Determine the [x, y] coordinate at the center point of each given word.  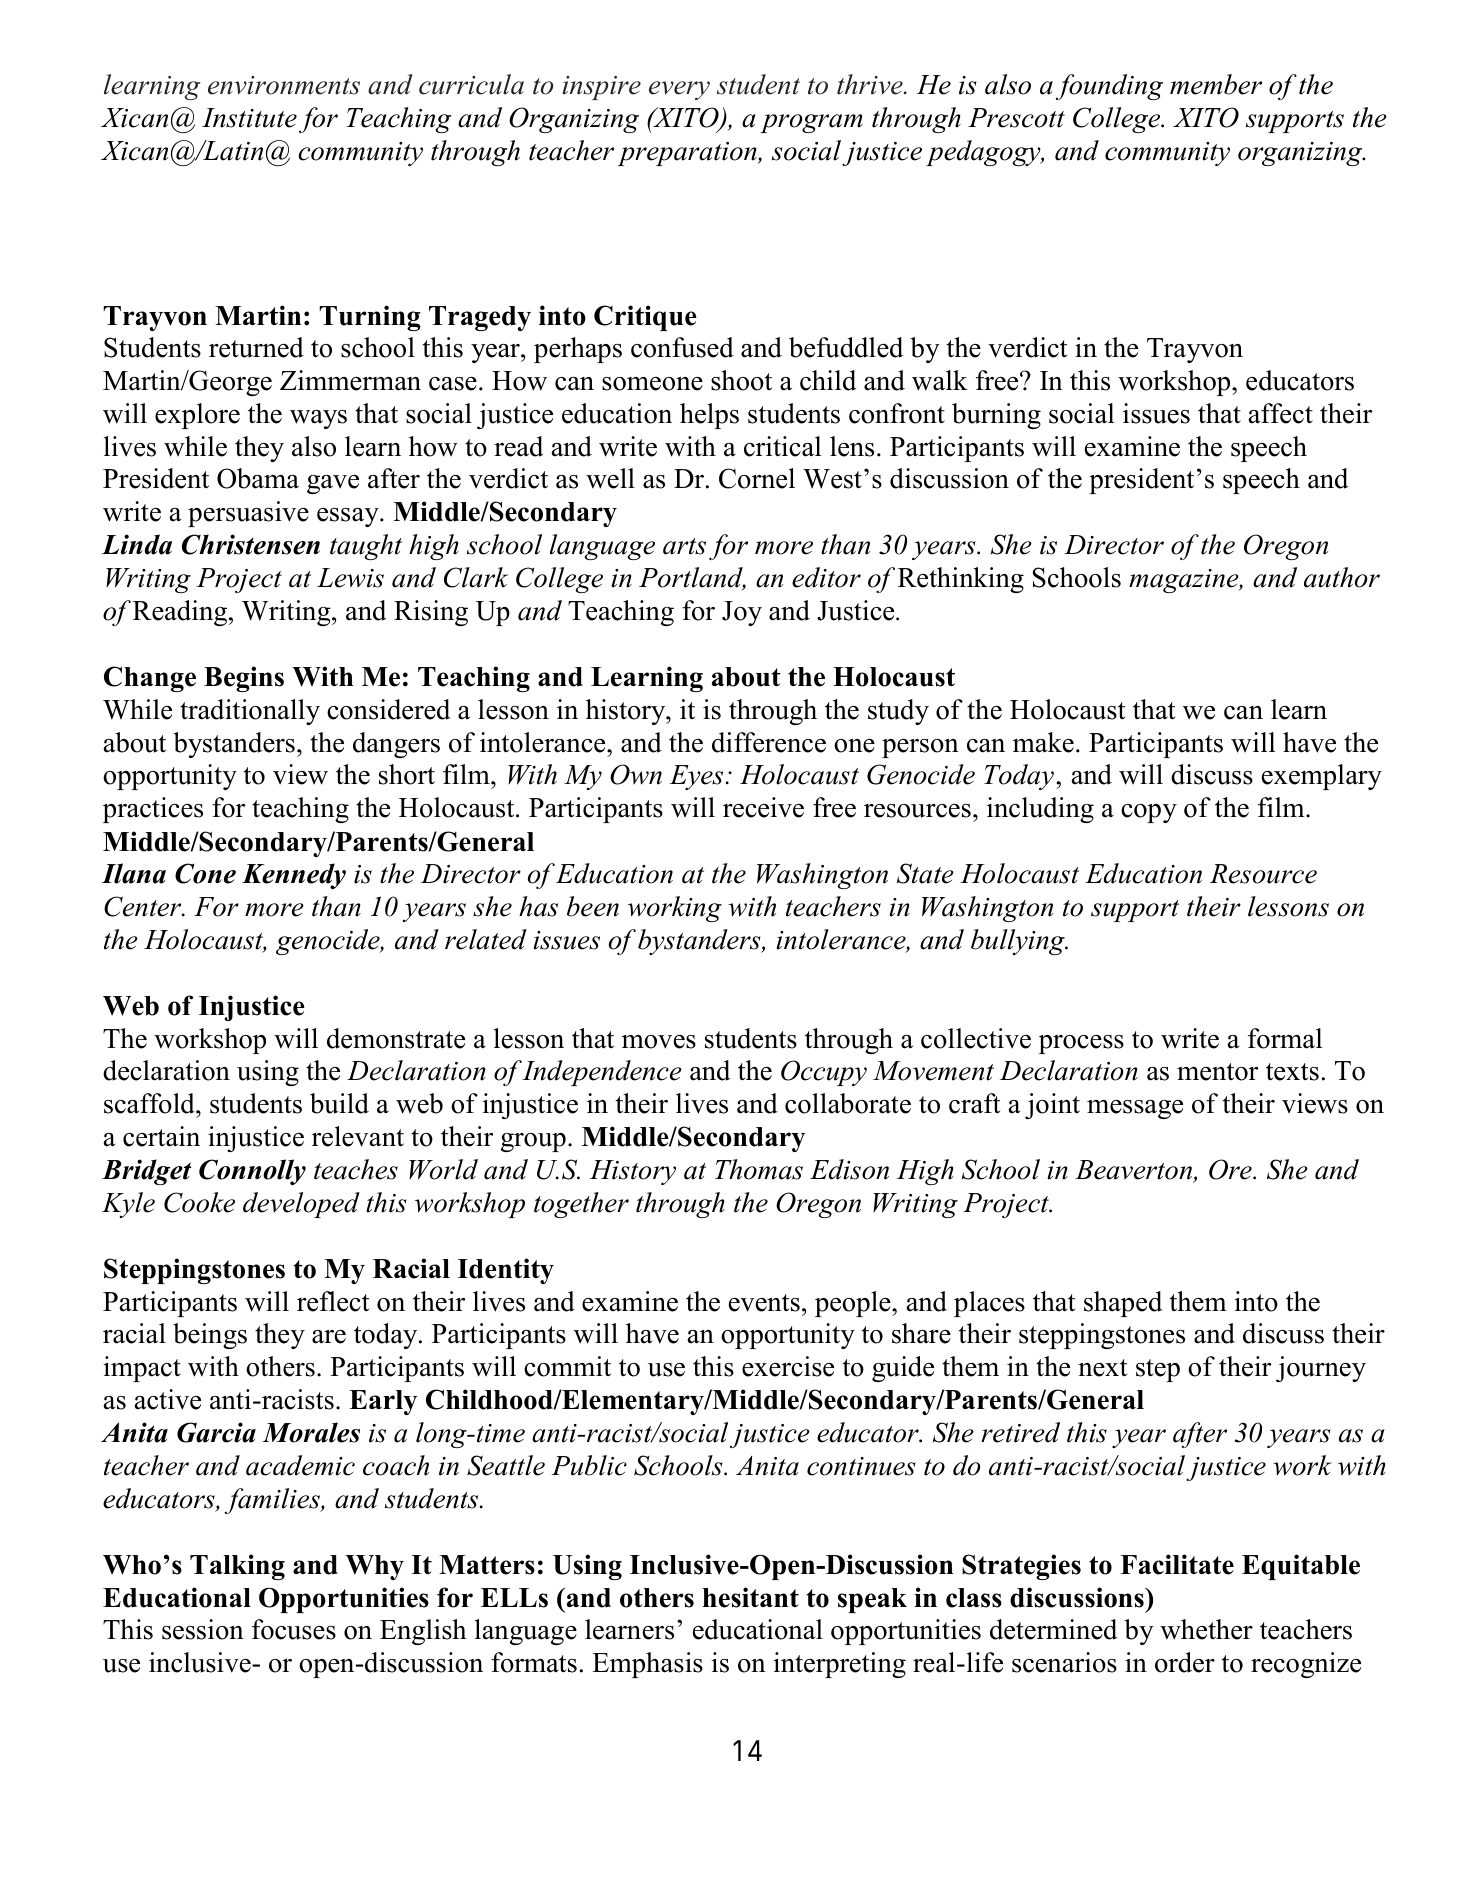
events [764, 1303]
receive [763, 807]
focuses [294, 1629]
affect [1281, 413]
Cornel [757, 478]
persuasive [248, 514]
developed [301, 1205]
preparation [688, 154]
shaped [1123, 1304]
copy [1149, 813]
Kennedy [294, 876]
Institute [249, 118]
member [1216, 84]
